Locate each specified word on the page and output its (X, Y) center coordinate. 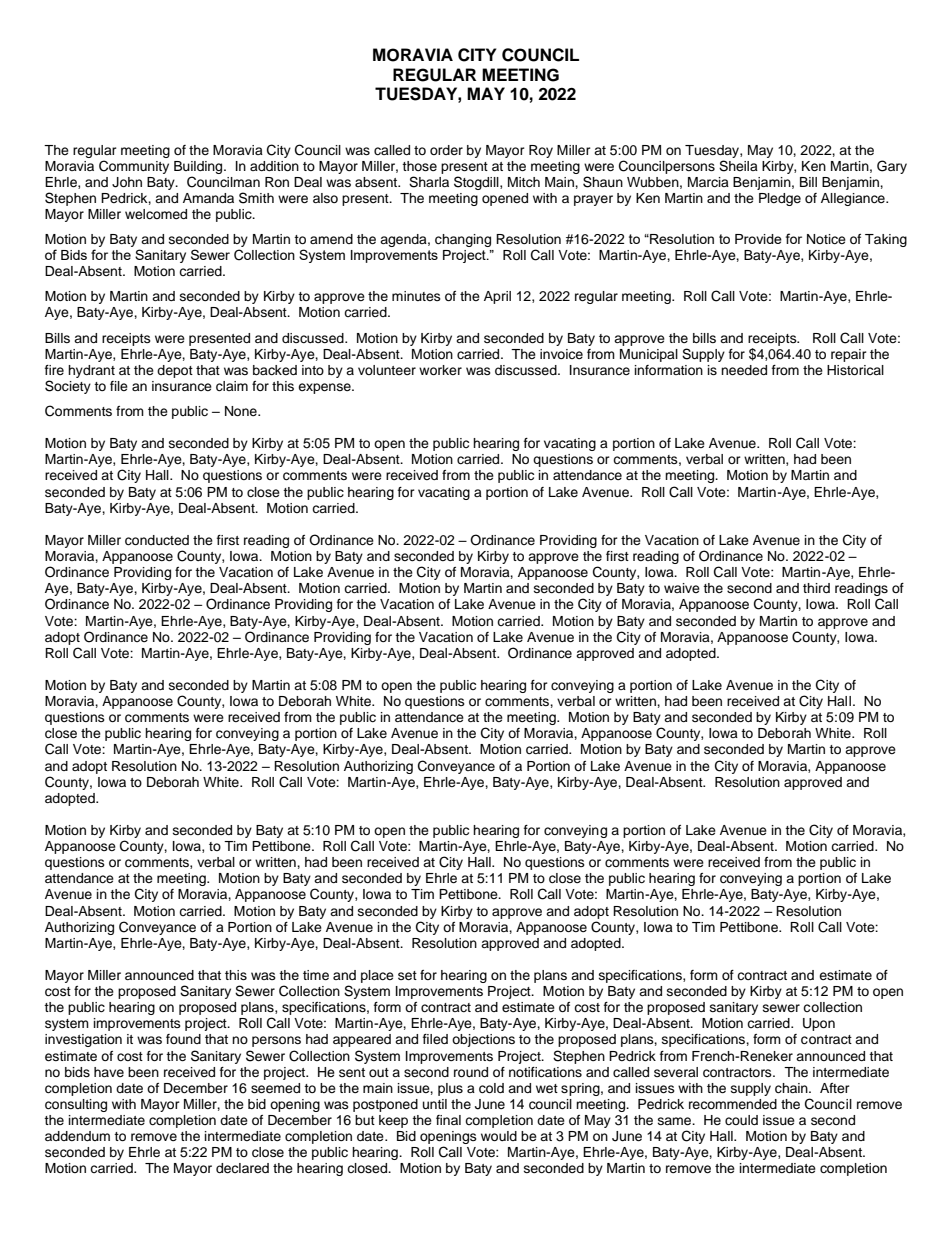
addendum (77, 1136)
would (499, 1136)
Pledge (780, 199)
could (741, 1120)
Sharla (429, 182)
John (127, 182)
